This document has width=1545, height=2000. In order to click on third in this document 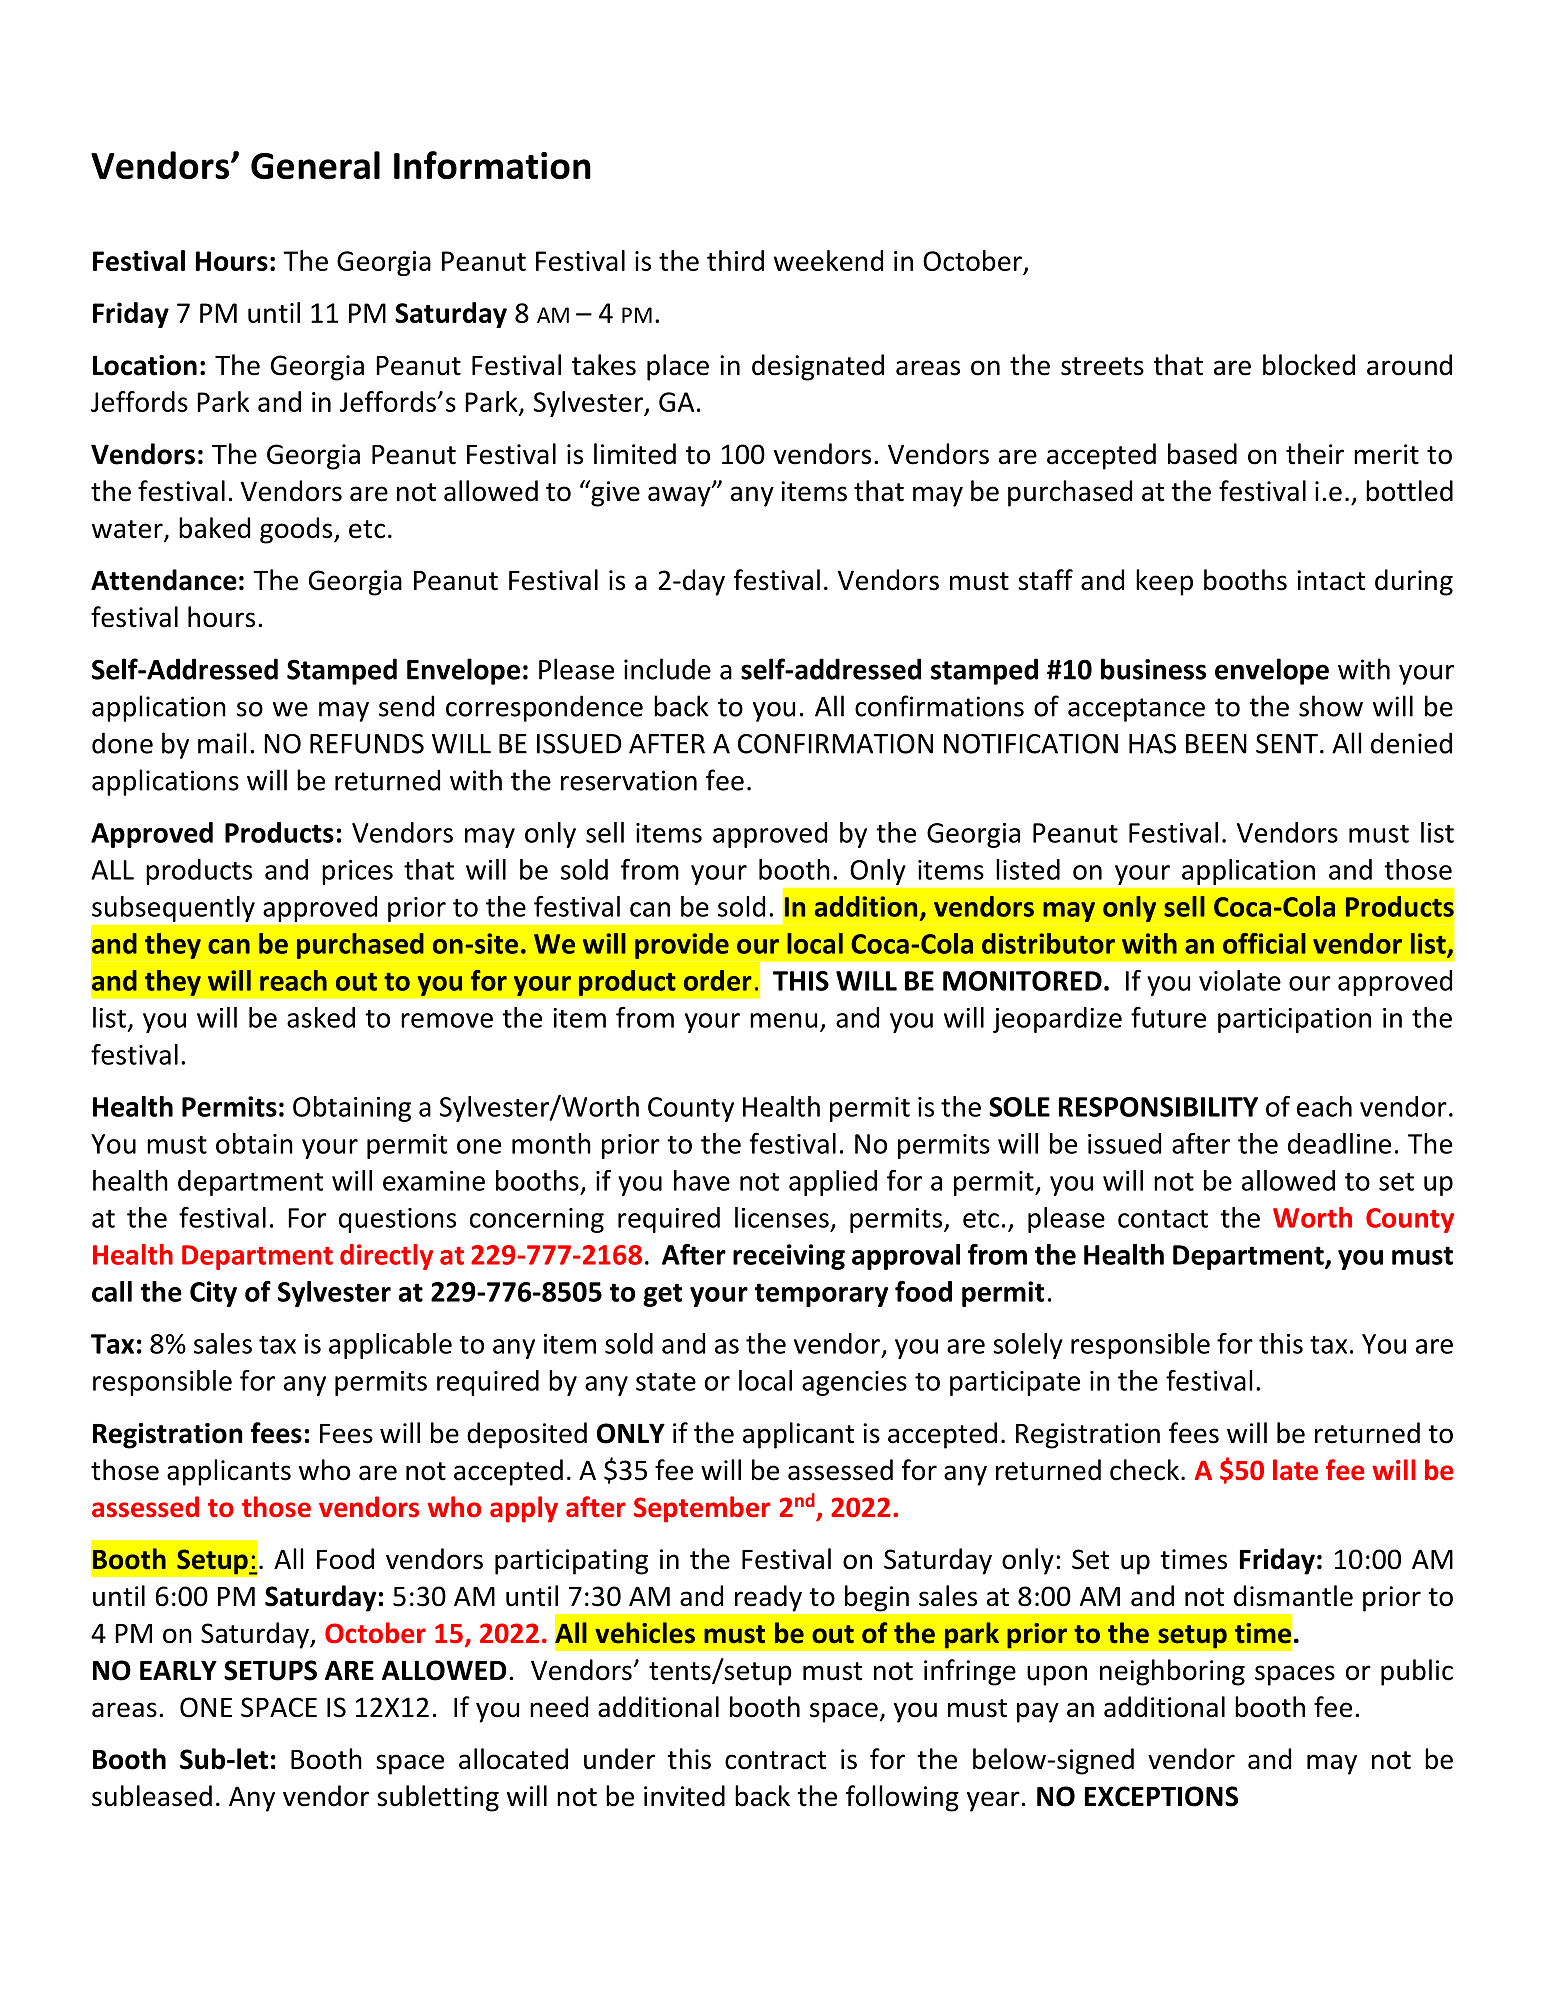, I will do `click(735, 260)`.
